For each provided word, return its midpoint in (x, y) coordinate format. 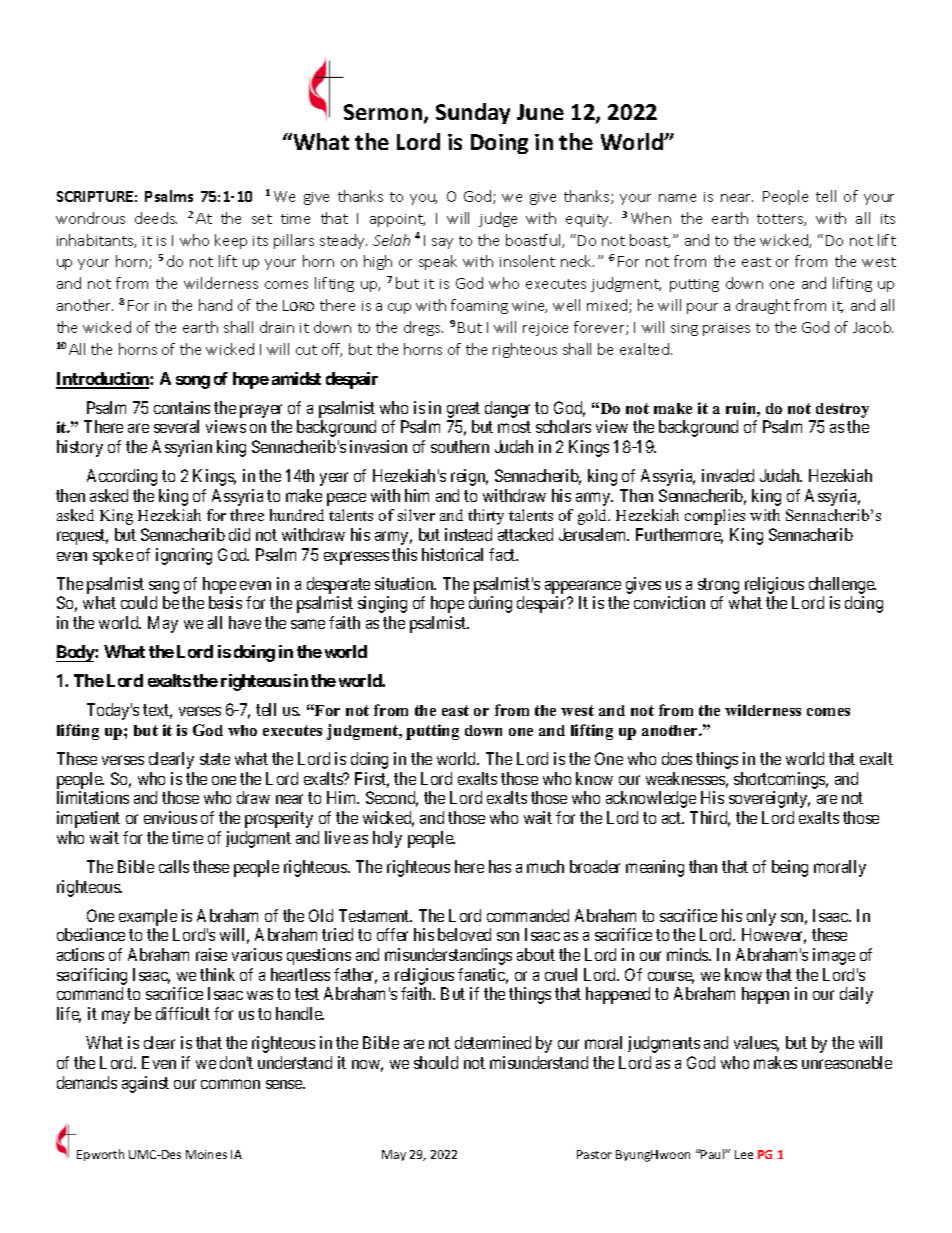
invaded (728, 475)
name (677, 198)
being (790, 868)
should (436, 1062)
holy (387, 839)
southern (460, 446)
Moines (206, 1154)
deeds (156, 218)
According (122, 477)
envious (170, 817)
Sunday (473, 113)
